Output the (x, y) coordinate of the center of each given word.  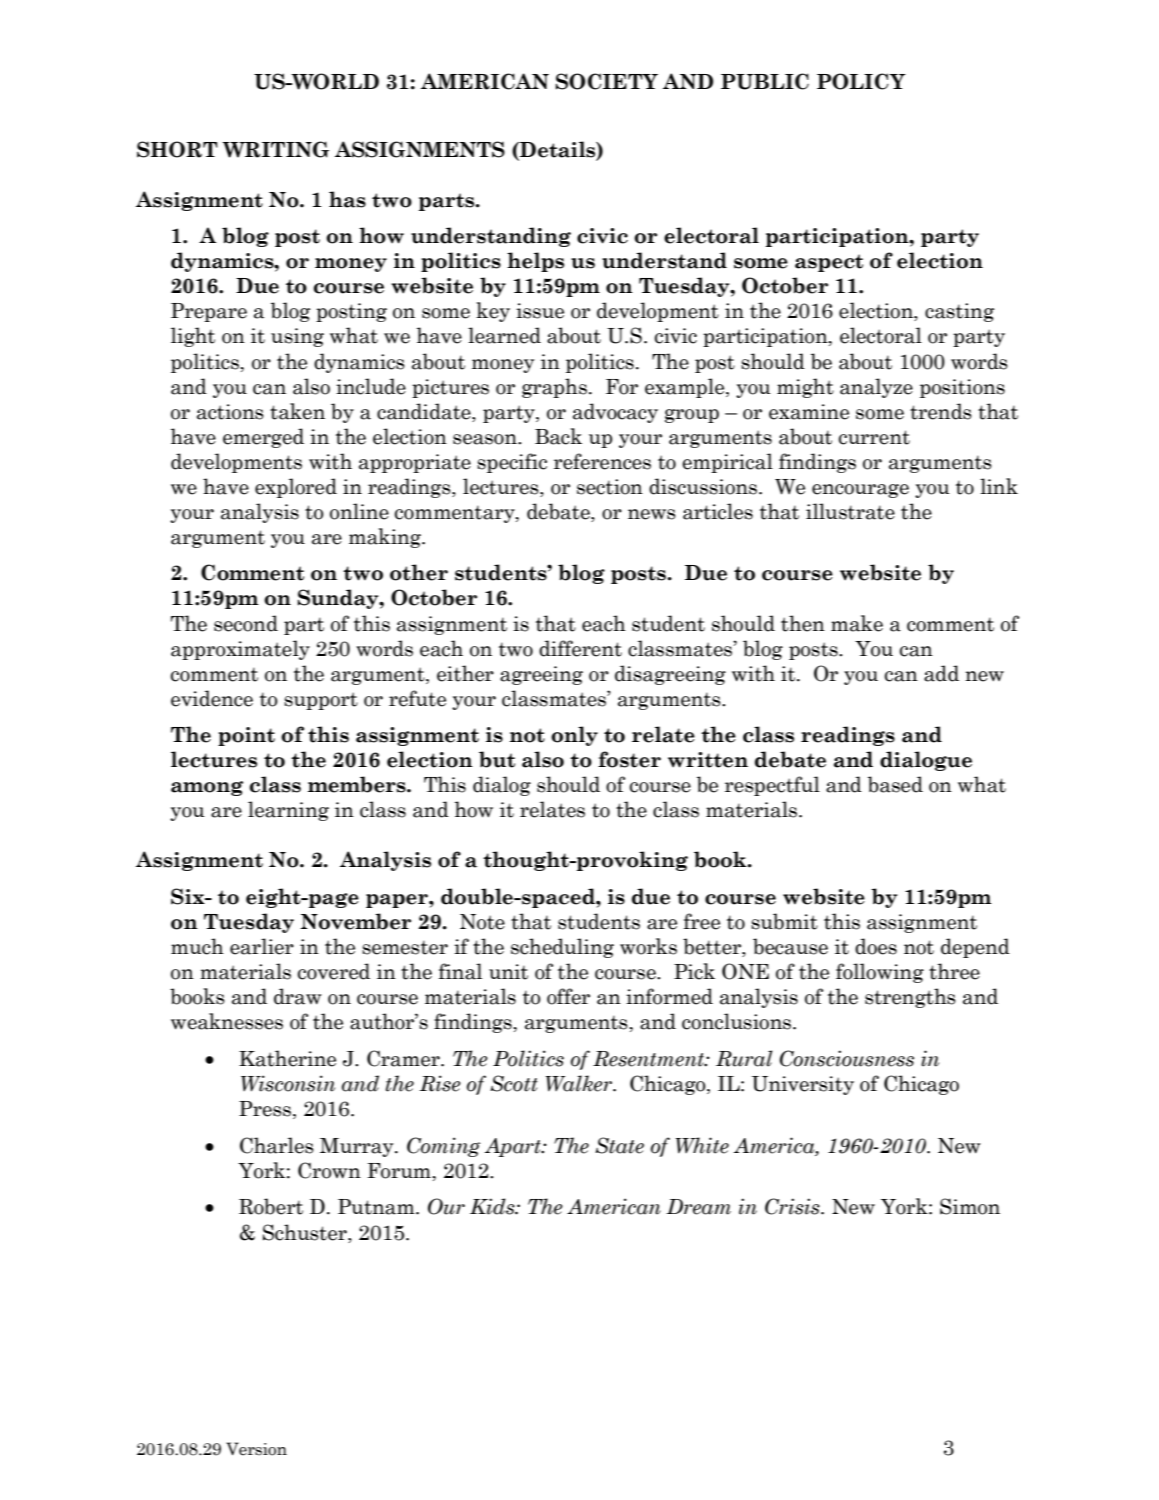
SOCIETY (607, 81)
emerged (263, 438)
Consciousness (847, 1058)
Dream (698, 1207)
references (602, 461)
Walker (580, 1083)
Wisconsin (288, 1083)
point (246, 736)
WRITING (275, 149)
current (874, 437)
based (895, 784)
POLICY (861, 81)
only (574, 736)
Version (256, 1449)
